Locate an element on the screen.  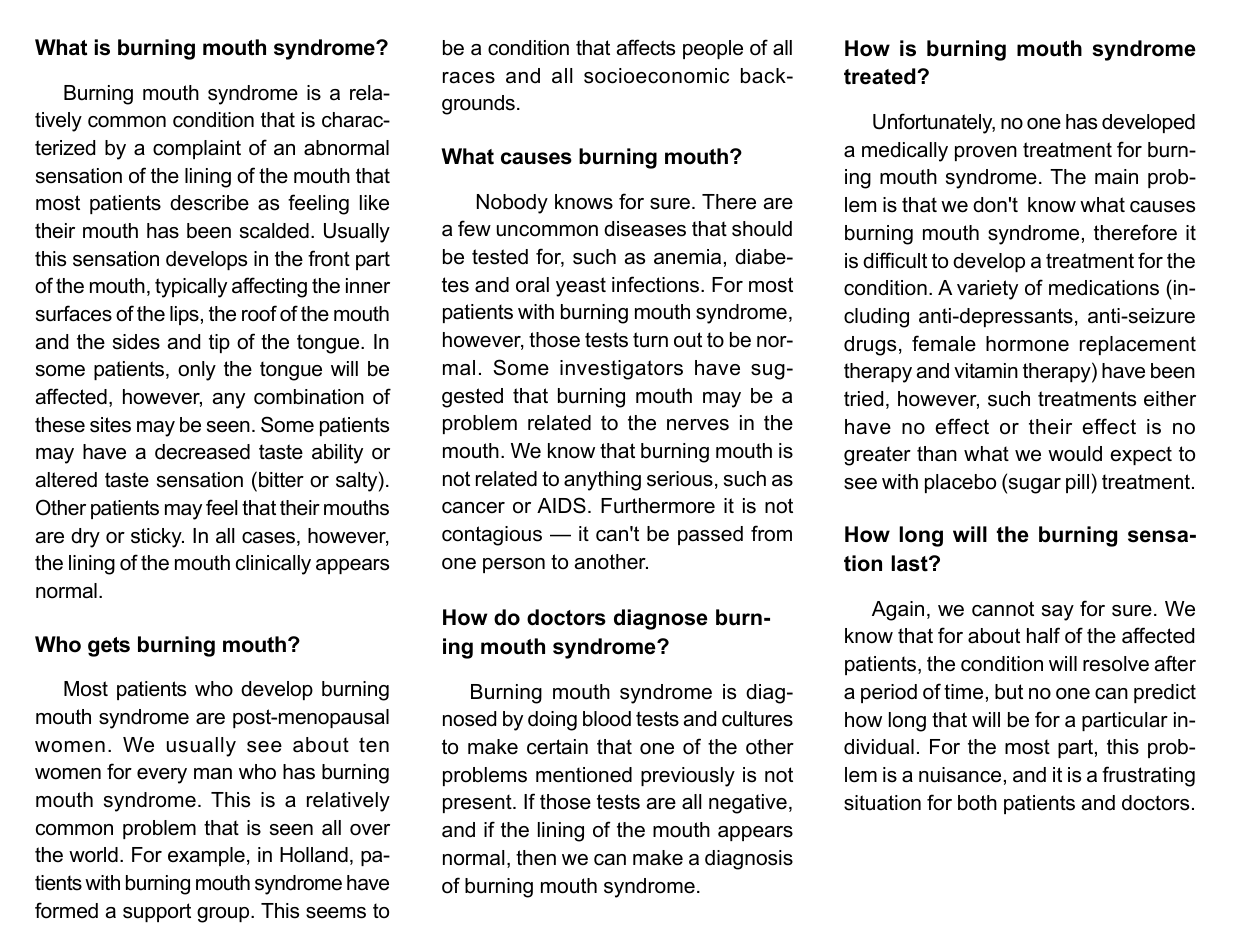
variety is located at coordinates (987, 290).
